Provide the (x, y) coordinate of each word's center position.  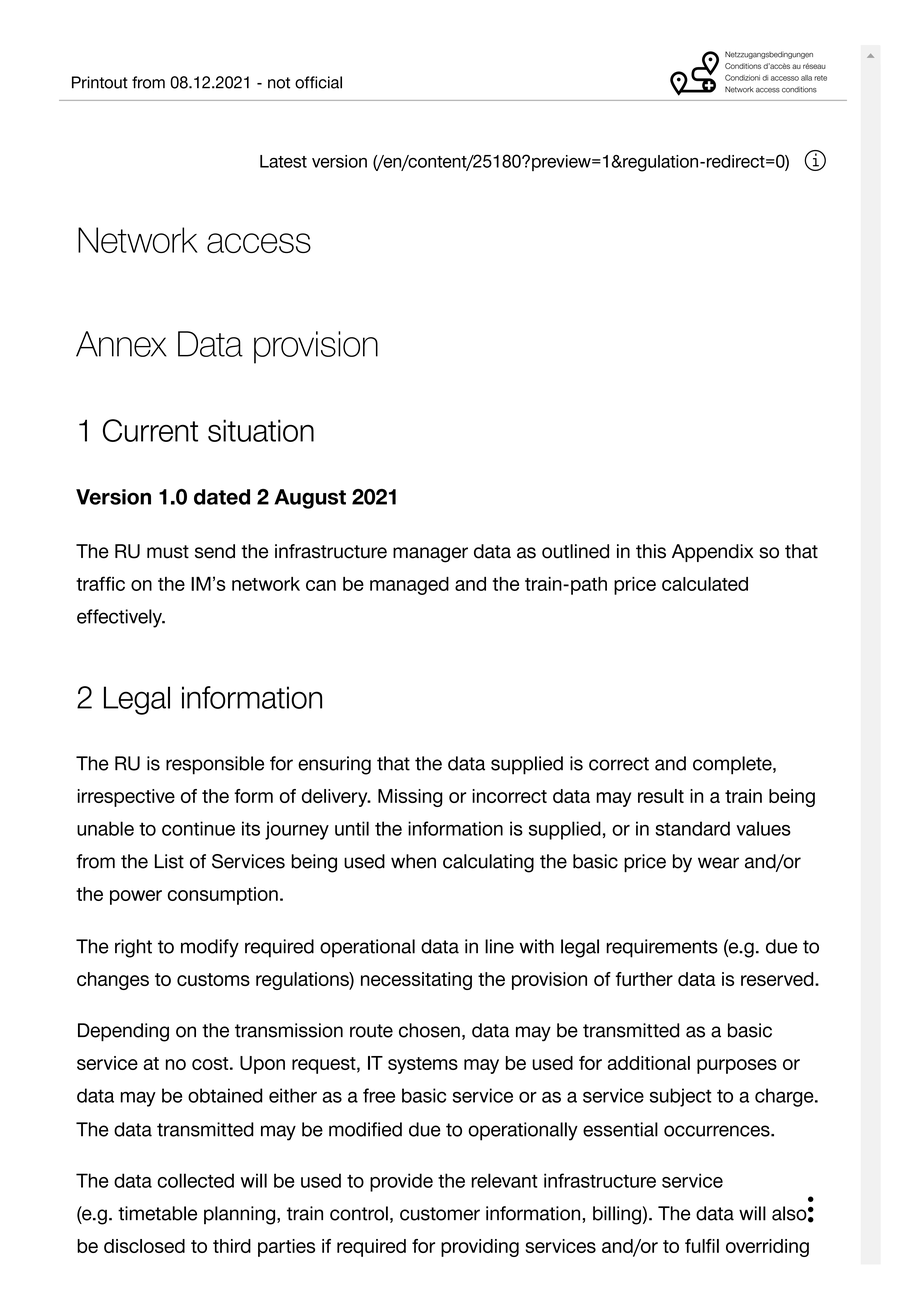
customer (440, 1214)
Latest (283, 161)
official (318, 82)
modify (210, 948)
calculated (705, 584)
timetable (157, 1213)
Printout (100, 82)
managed (409, 586)
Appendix (713, 553)
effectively (120, 618)
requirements (662, 948)
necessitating (416, 981)
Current (150, 430)
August (310, 499)
